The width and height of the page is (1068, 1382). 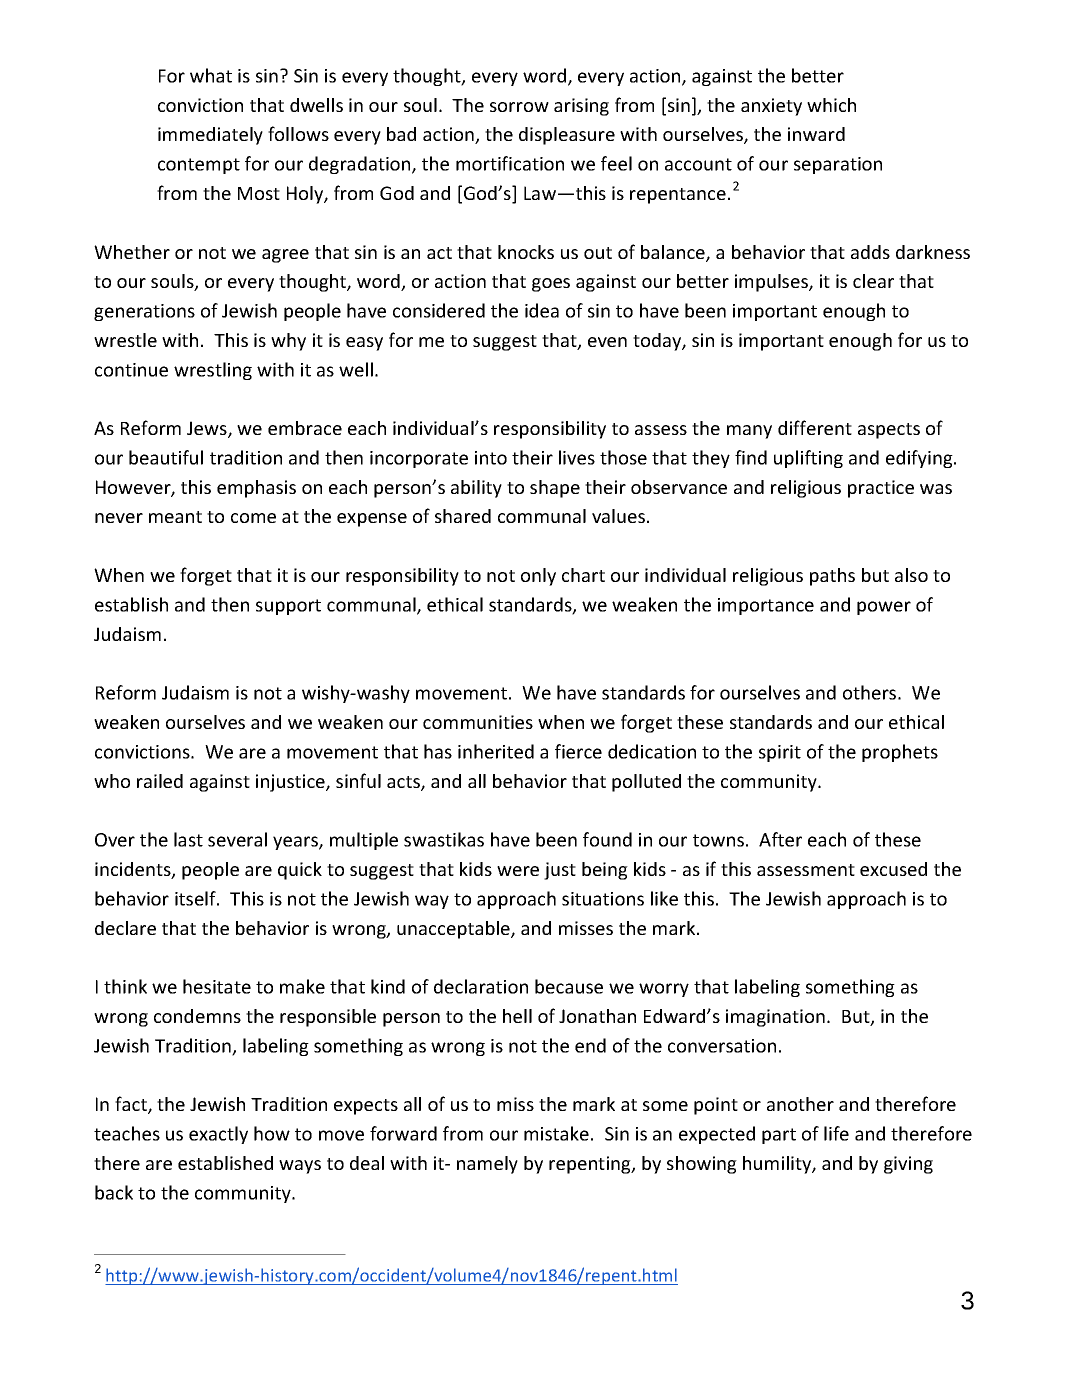 What do you see at coordinates (481, 986) in the page?
I see `declaration` at bounding box center [481, 986].
